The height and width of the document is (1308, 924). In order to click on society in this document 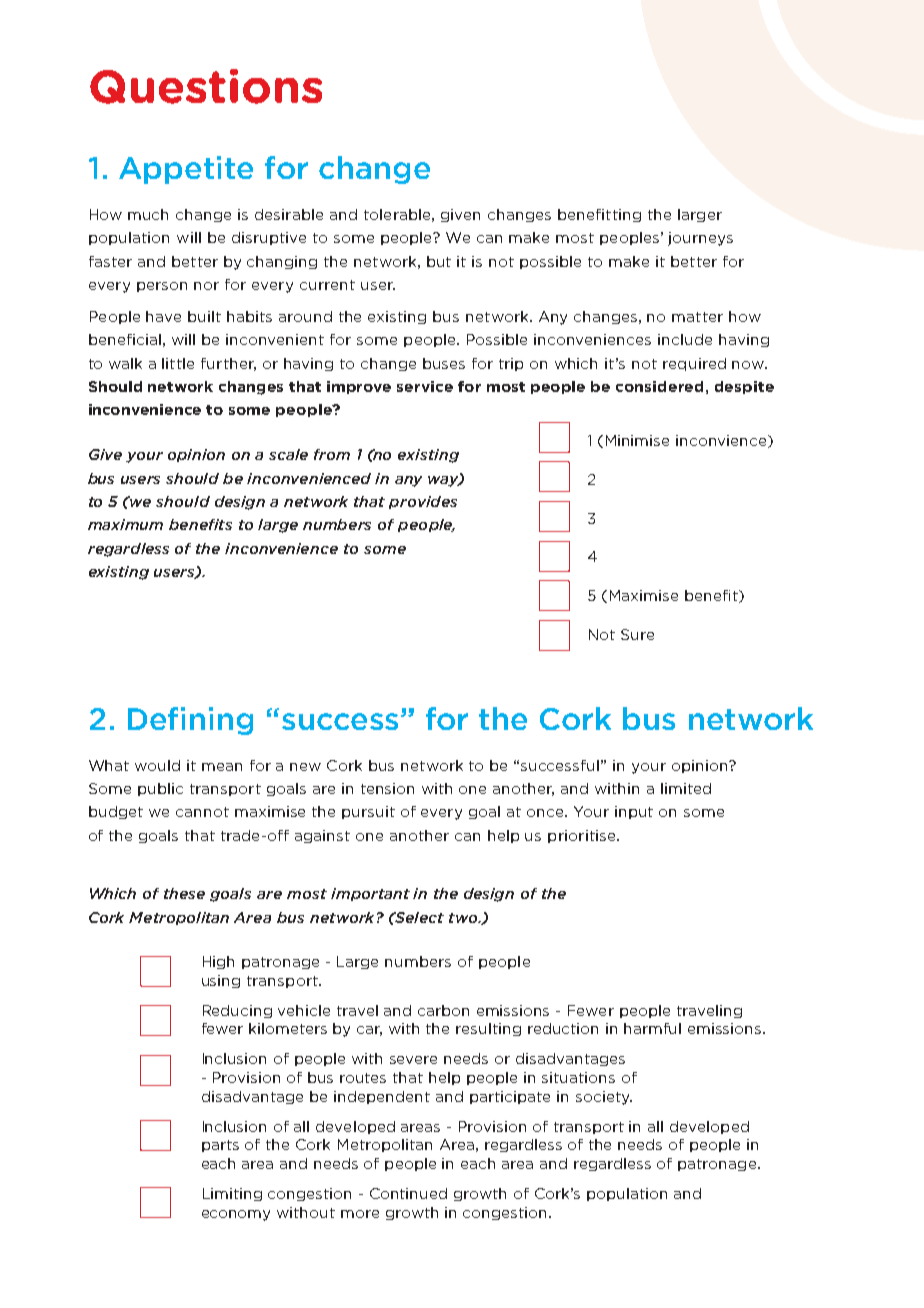, I will do `click(604, 1098)`.
